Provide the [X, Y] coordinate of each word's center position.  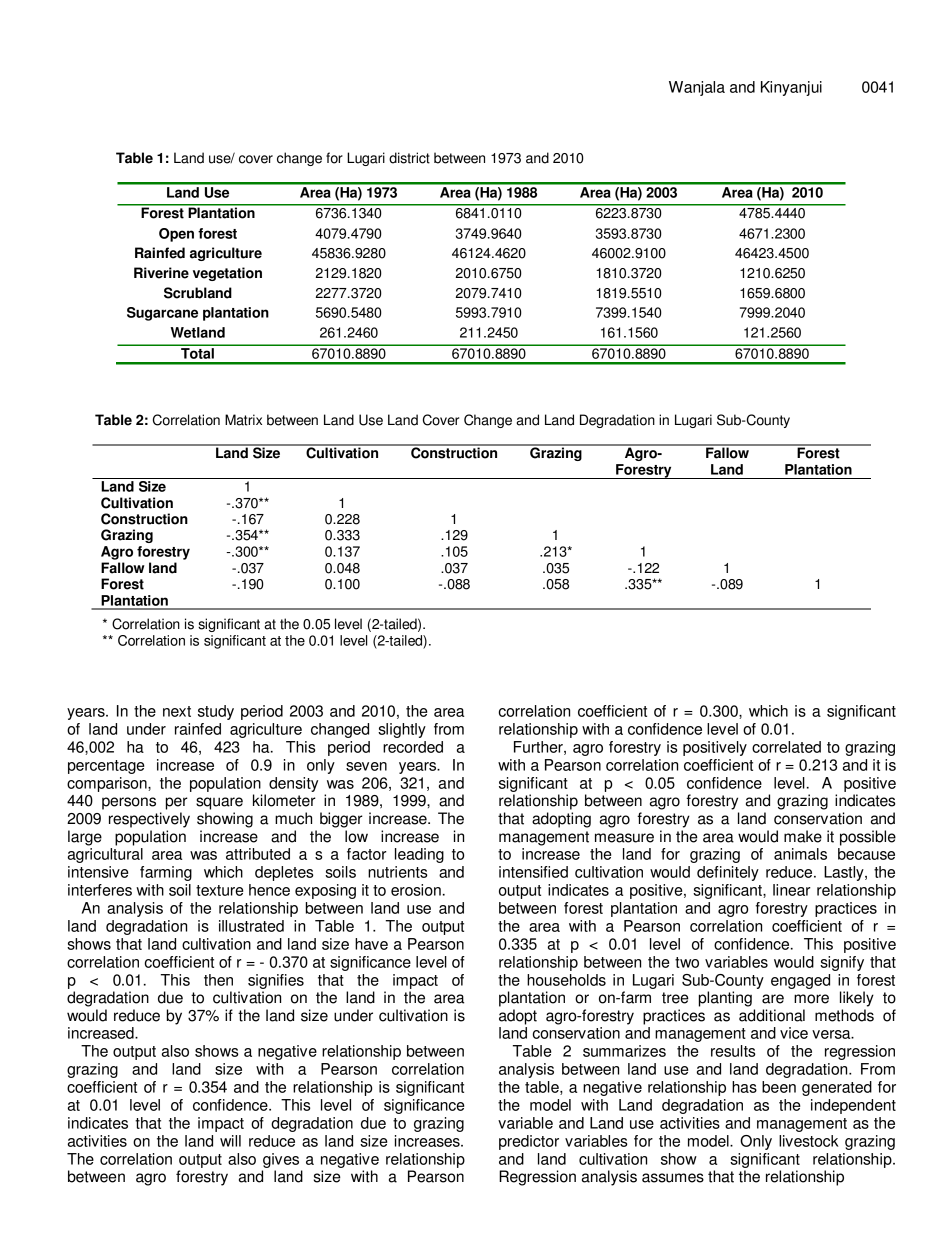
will [230, 1141]
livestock [809, 1141]
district [409, 158]
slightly [402, 730]
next [177, 711]
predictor [529, 1142]
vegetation [227, 274]
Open [176, 235]
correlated [786, 747]
